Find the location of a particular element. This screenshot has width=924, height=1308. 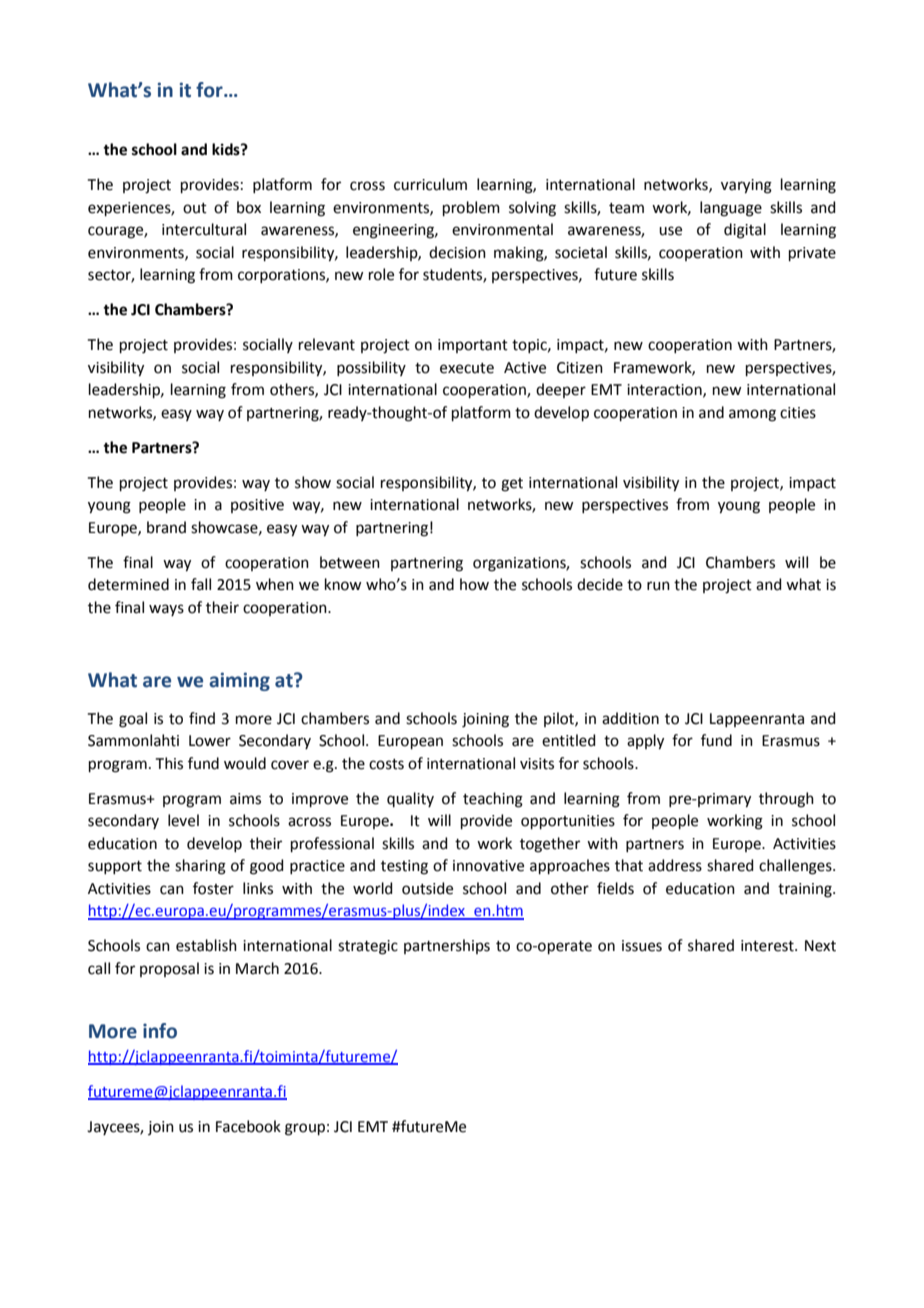

Facebook is located at coordinates (248, 1126).
